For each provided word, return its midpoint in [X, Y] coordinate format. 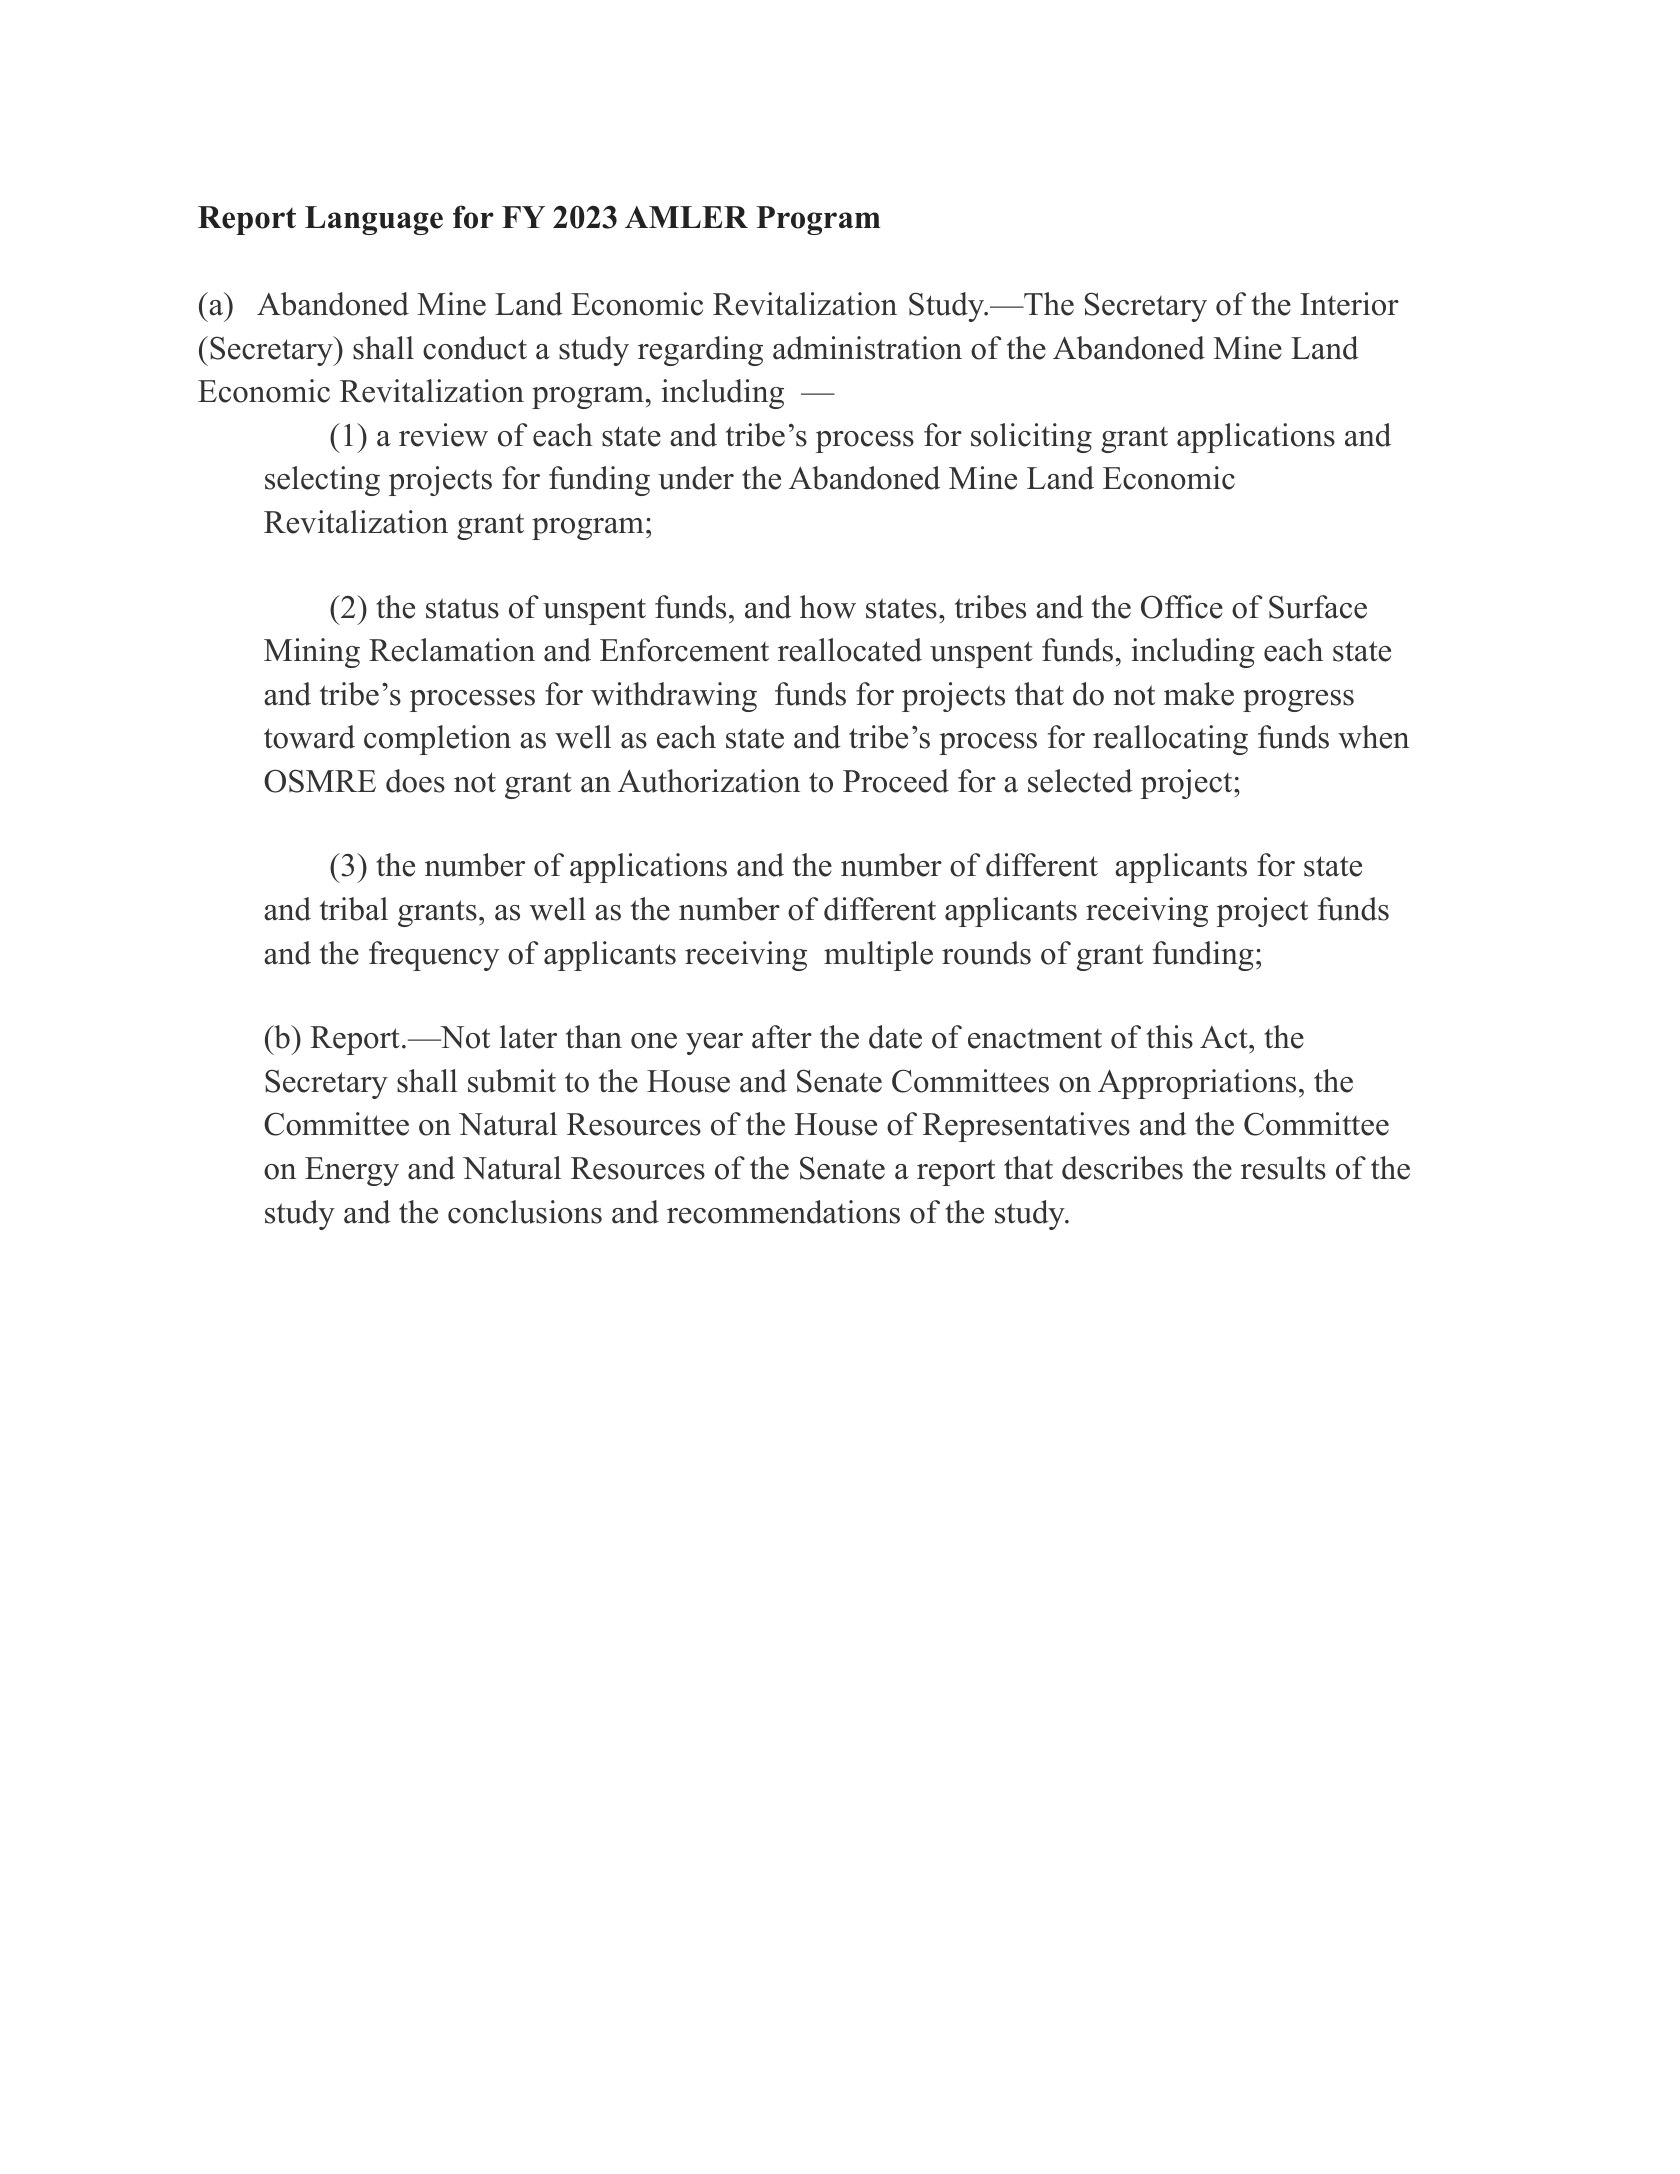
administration [867, 348]
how [828, 607]
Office [1182, 607]
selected [1080, 781]
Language [374, 220]
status [462, 608]
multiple [878, 956]
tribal [354, 909]
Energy [352, 1171]
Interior [1349, 304]
